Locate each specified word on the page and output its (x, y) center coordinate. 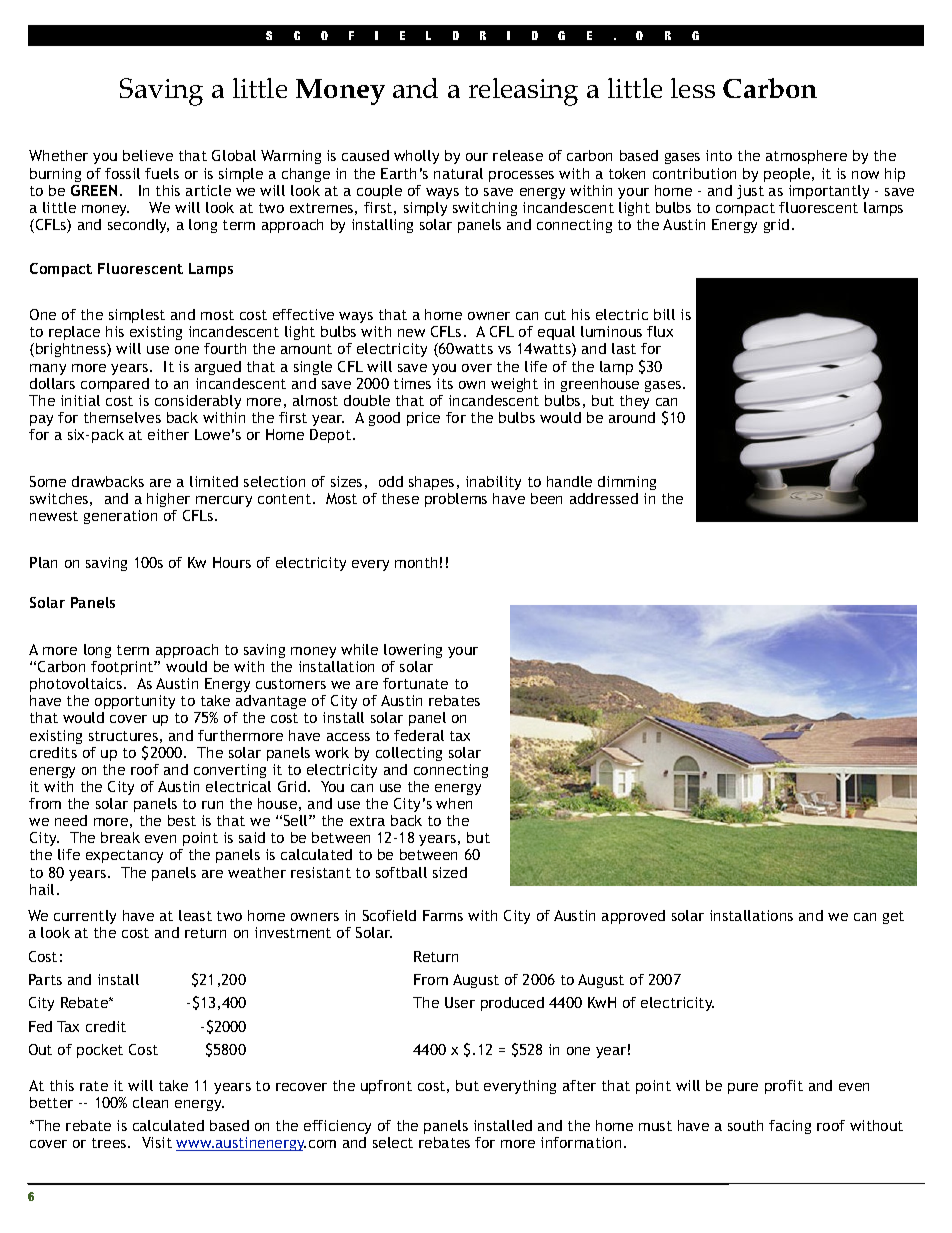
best (182, 820)
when (454, 803)
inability (493, 483)
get (893, 917)
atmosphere (806, 157)
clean (150, 1102)
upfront (386, 1087)
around (632, 417)
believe (148, 155)
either (168, 434)
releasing (523, 92)
